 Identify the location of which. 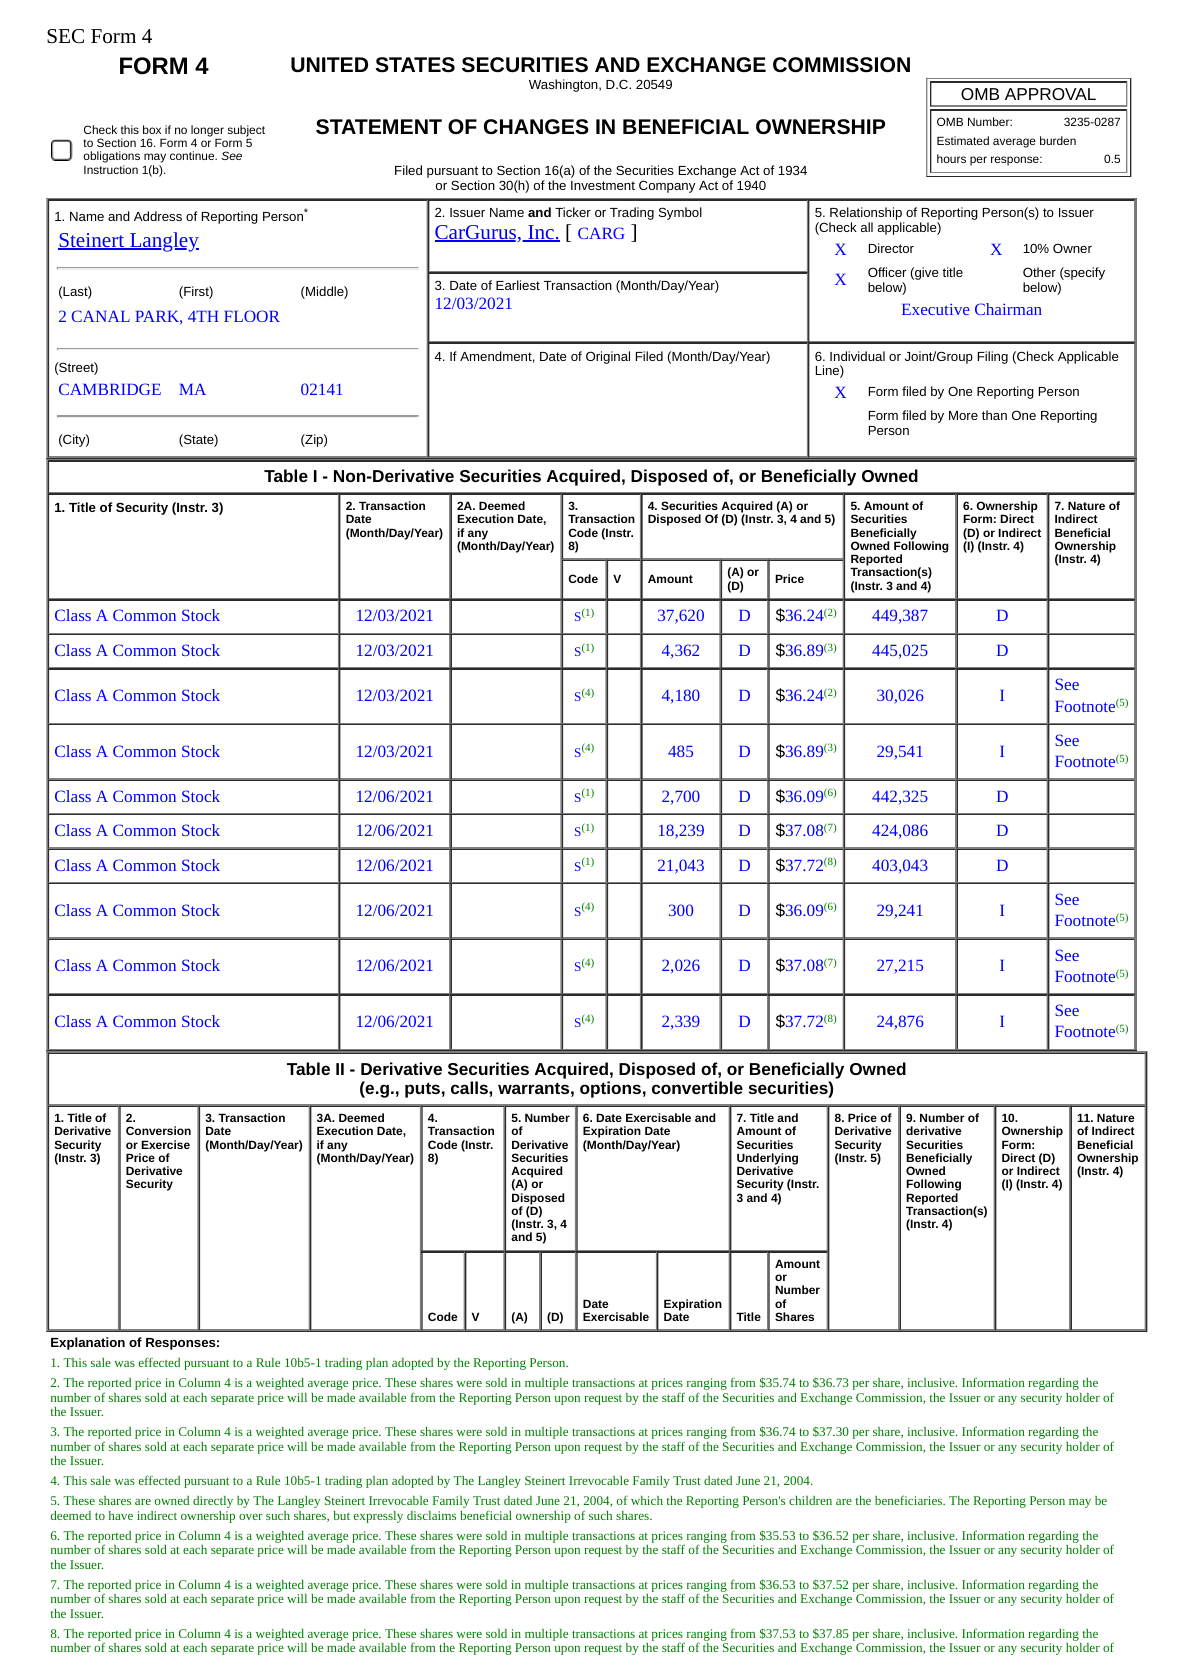
(647, 1500).
